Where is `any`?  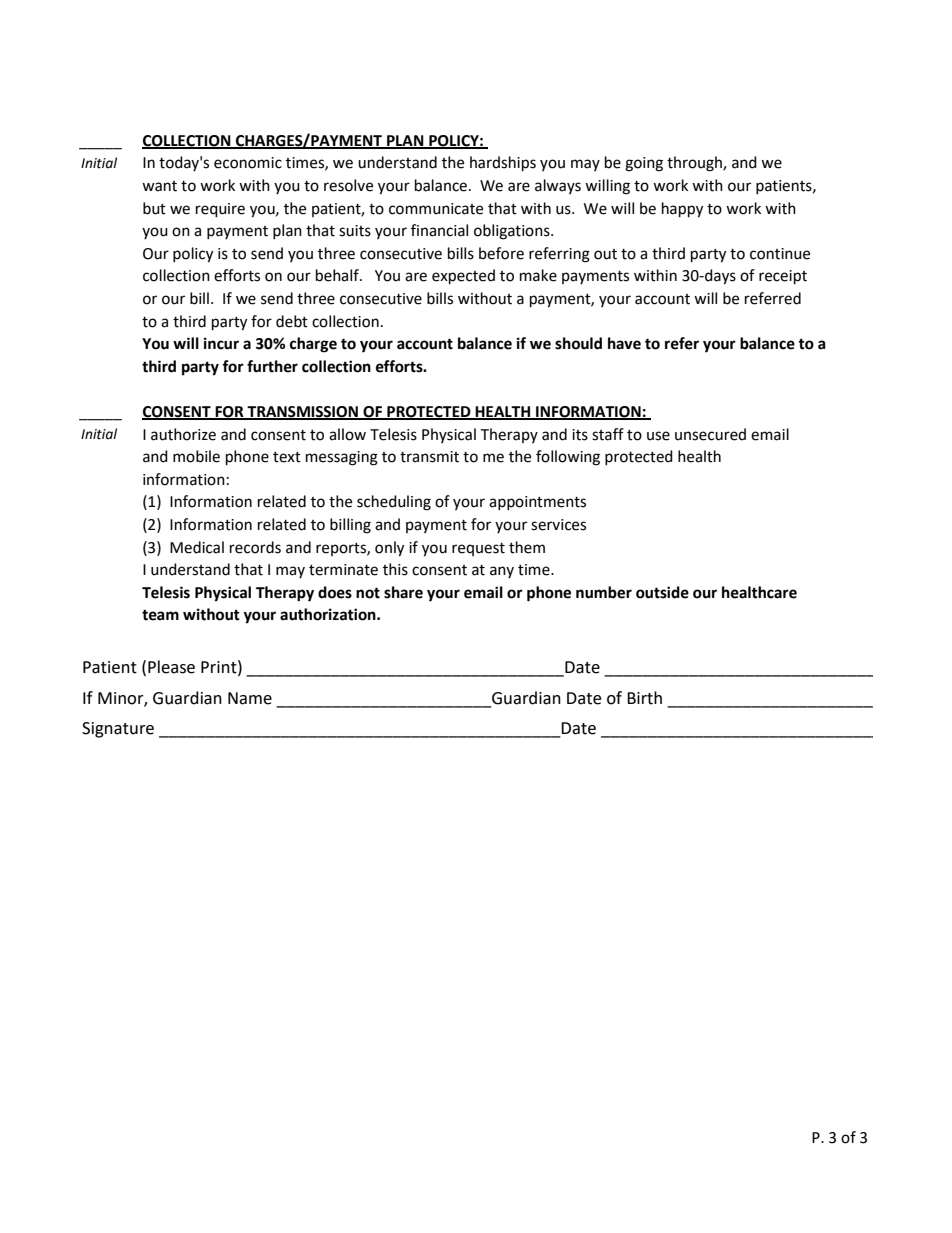 any is located at coordinates (502, 572).
